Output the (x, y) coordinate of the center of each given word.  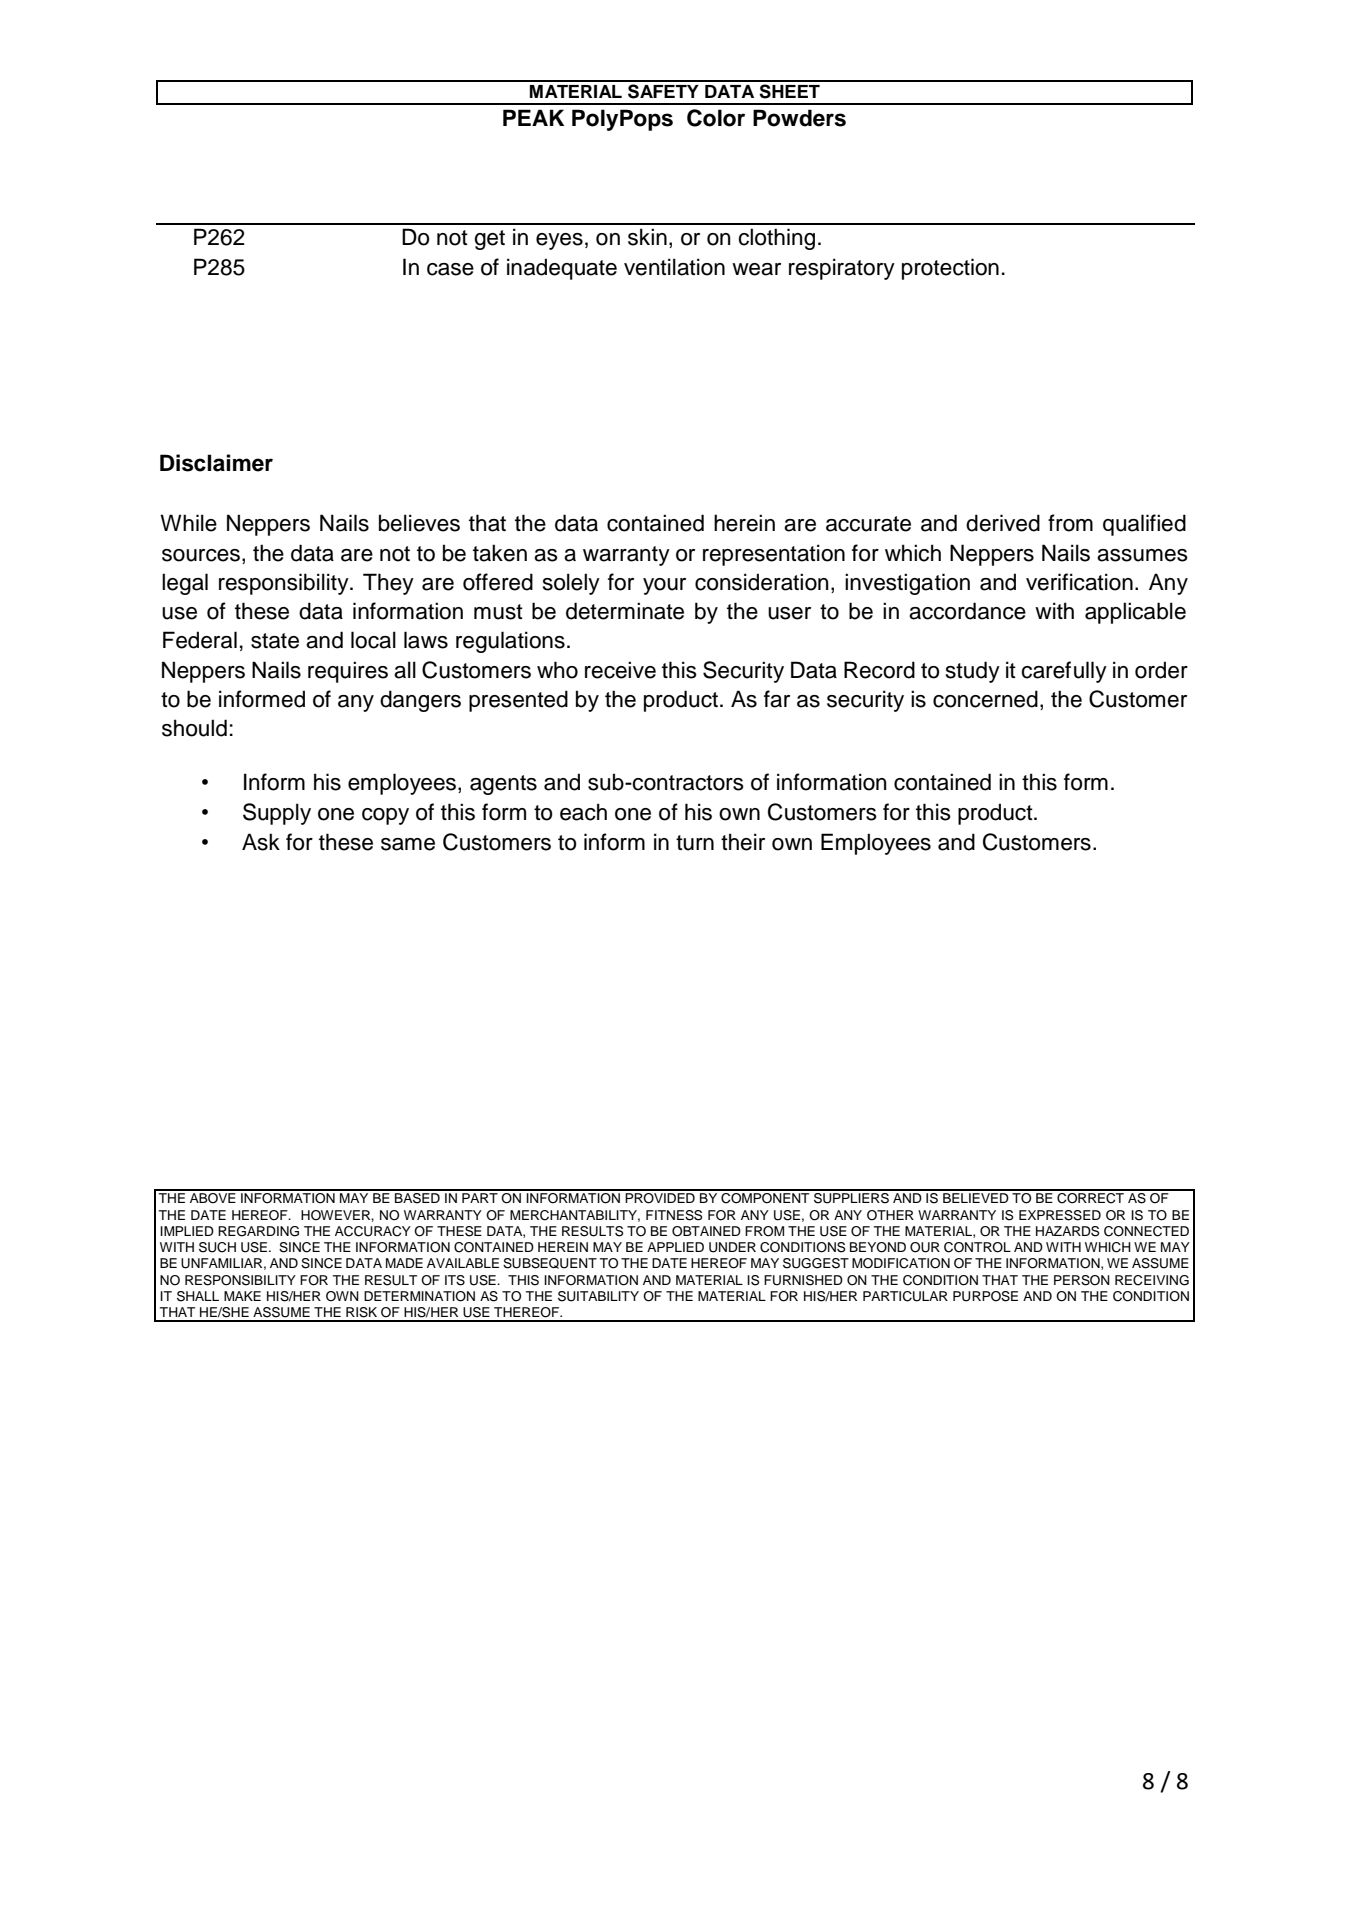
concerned (985, 699)
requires (348, 672)
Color (716, 118)
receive (620, 670)
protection (950, 269)
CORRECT (1091, 1197)
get (489, 240)
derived (1003, 523)
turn (695, 843)
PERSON (1082, 1280)
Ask (261, 842)
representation (774, 555)
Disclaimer (216, 463)
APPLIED (675, 1247)
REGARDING (258, 1231)
